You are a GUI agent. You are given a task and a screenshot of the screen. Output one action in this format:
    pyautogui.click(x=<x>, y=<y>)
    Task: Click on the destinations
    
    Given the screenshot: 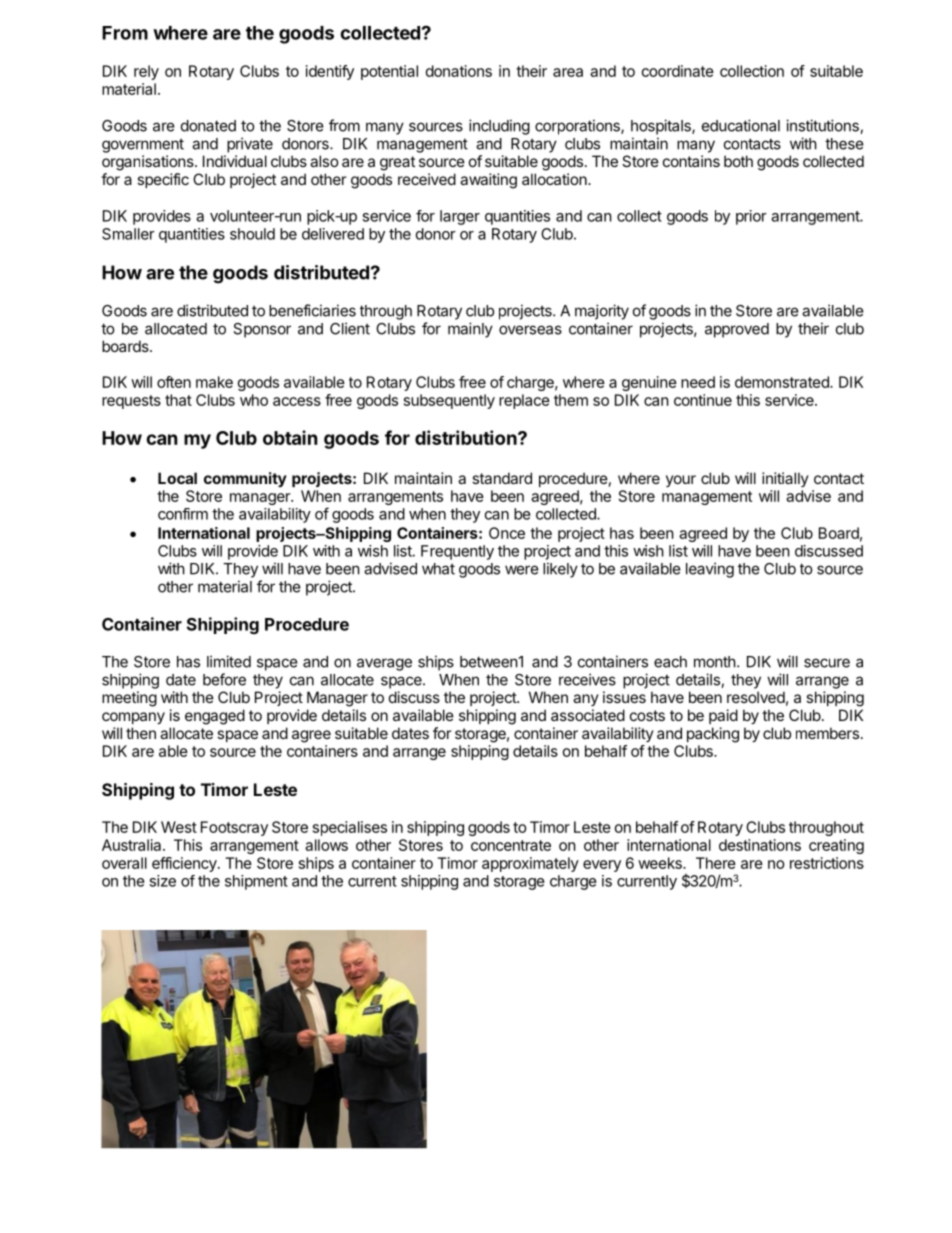 What is the action you would take?
    pyautogui.click(x=760, y=845)
